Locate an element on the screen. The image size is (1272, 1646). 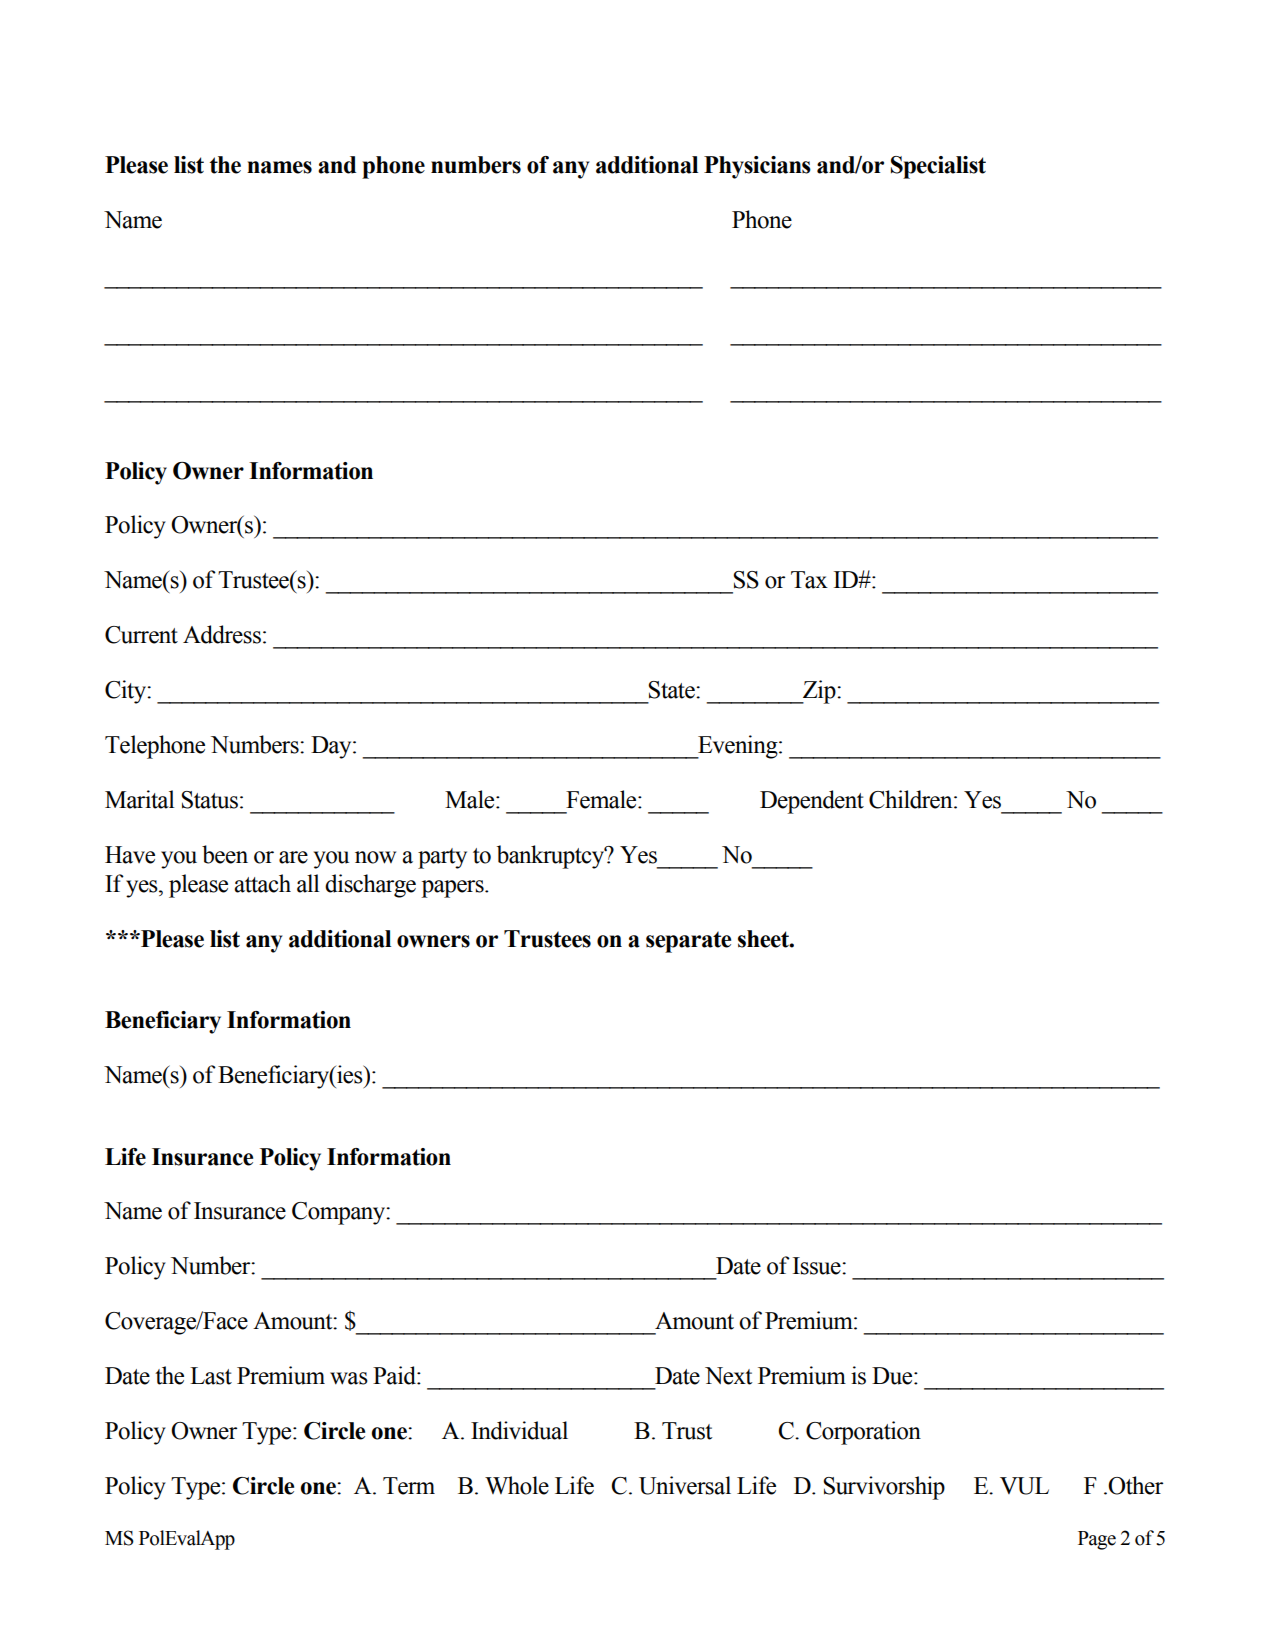
attach is located at coordinates (262, 883).
